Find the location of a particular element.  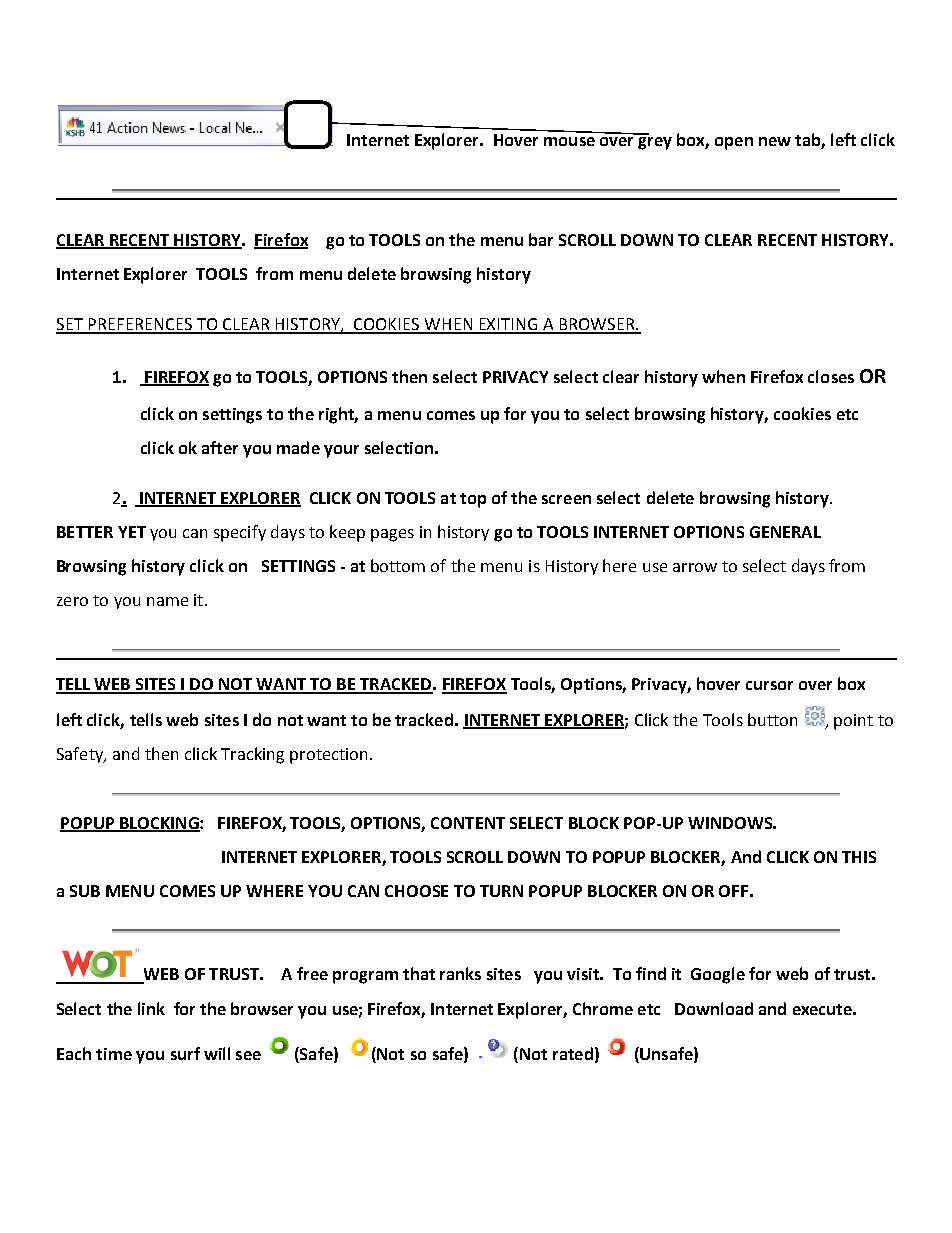

protection is located at coordinates (328, 756).
